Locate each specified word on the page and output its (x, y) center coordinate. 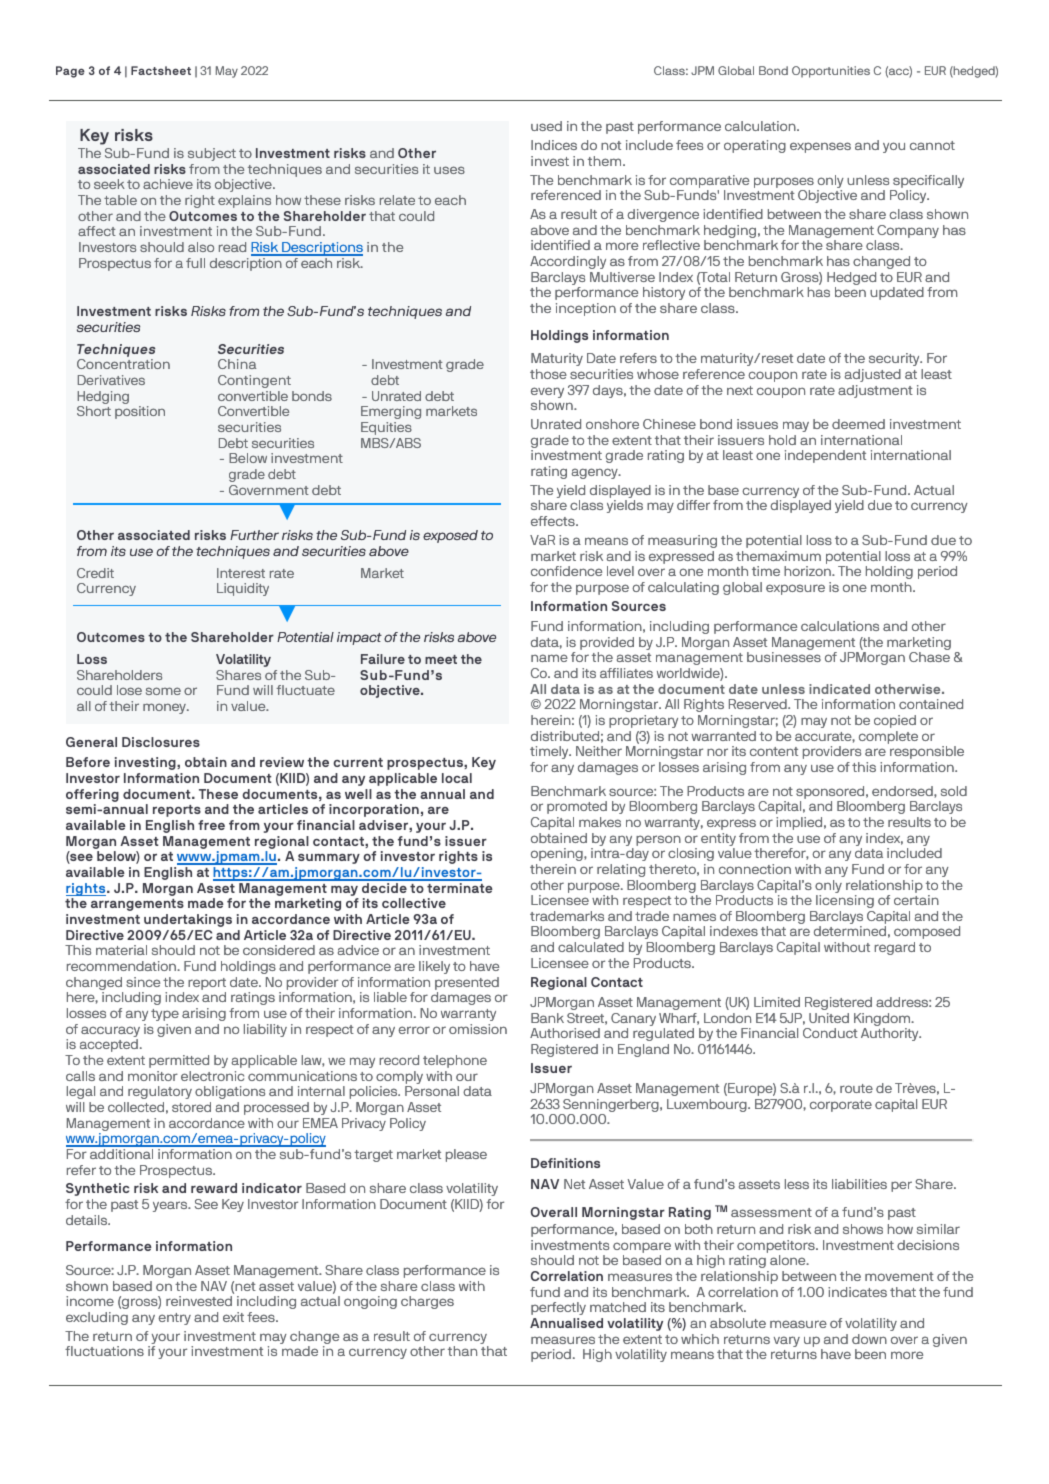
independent (825, 456)
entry (174, 1319)
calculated (591, 947)
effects (554, 521)
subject (212, 154)
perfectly (558, 1308)
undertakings (188, 920)
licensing (845, 901)
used (546, 126)
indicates (857, 1292)
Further (254, 535)
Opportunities (831, 72)
